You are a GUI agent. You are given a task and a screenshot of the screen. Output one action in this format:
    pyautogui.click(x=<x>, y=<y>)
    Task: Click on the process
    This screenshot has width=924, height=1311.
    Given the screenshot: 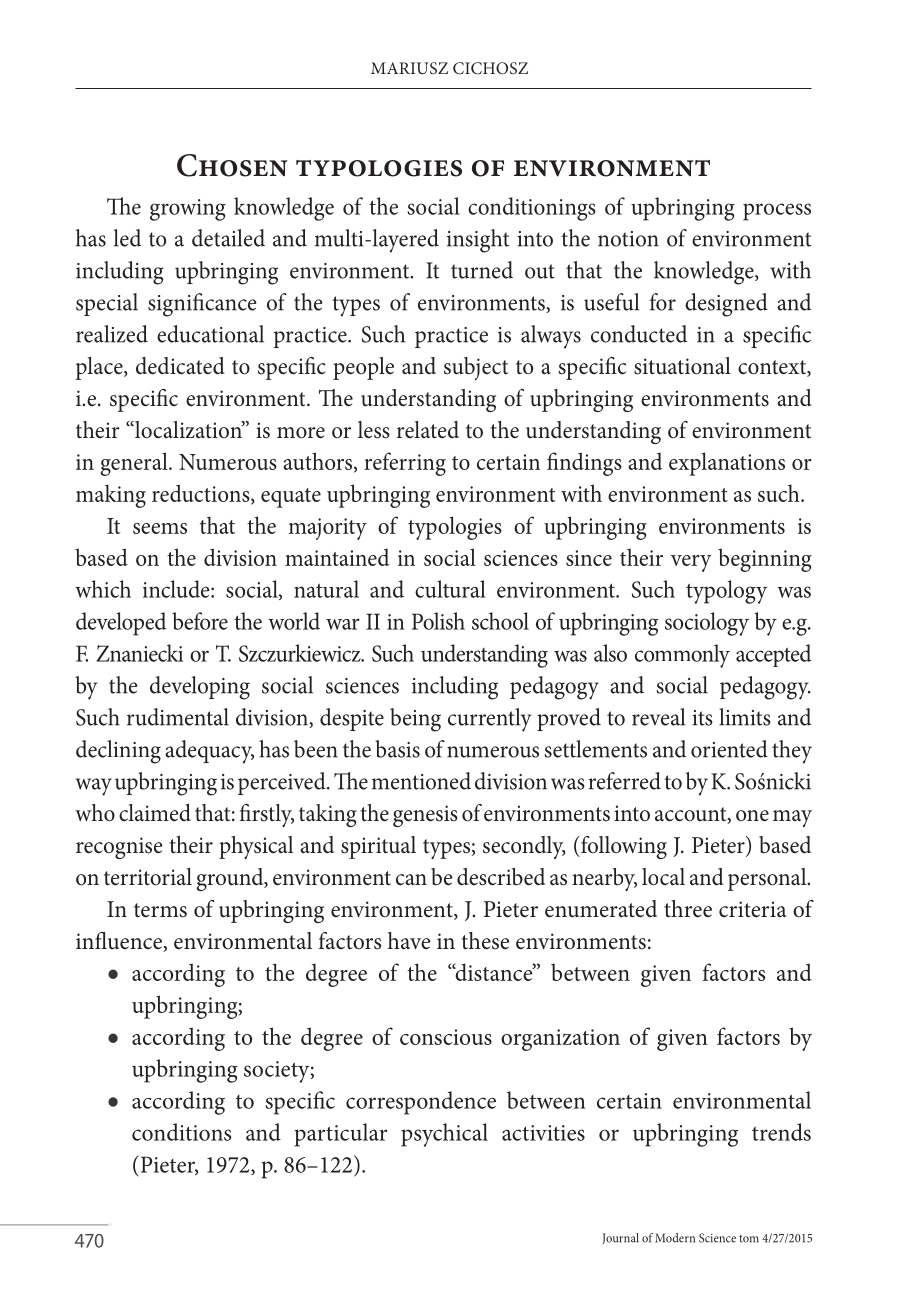 What is the action you would take?
    pyautogui.click(x=777, y=212)
